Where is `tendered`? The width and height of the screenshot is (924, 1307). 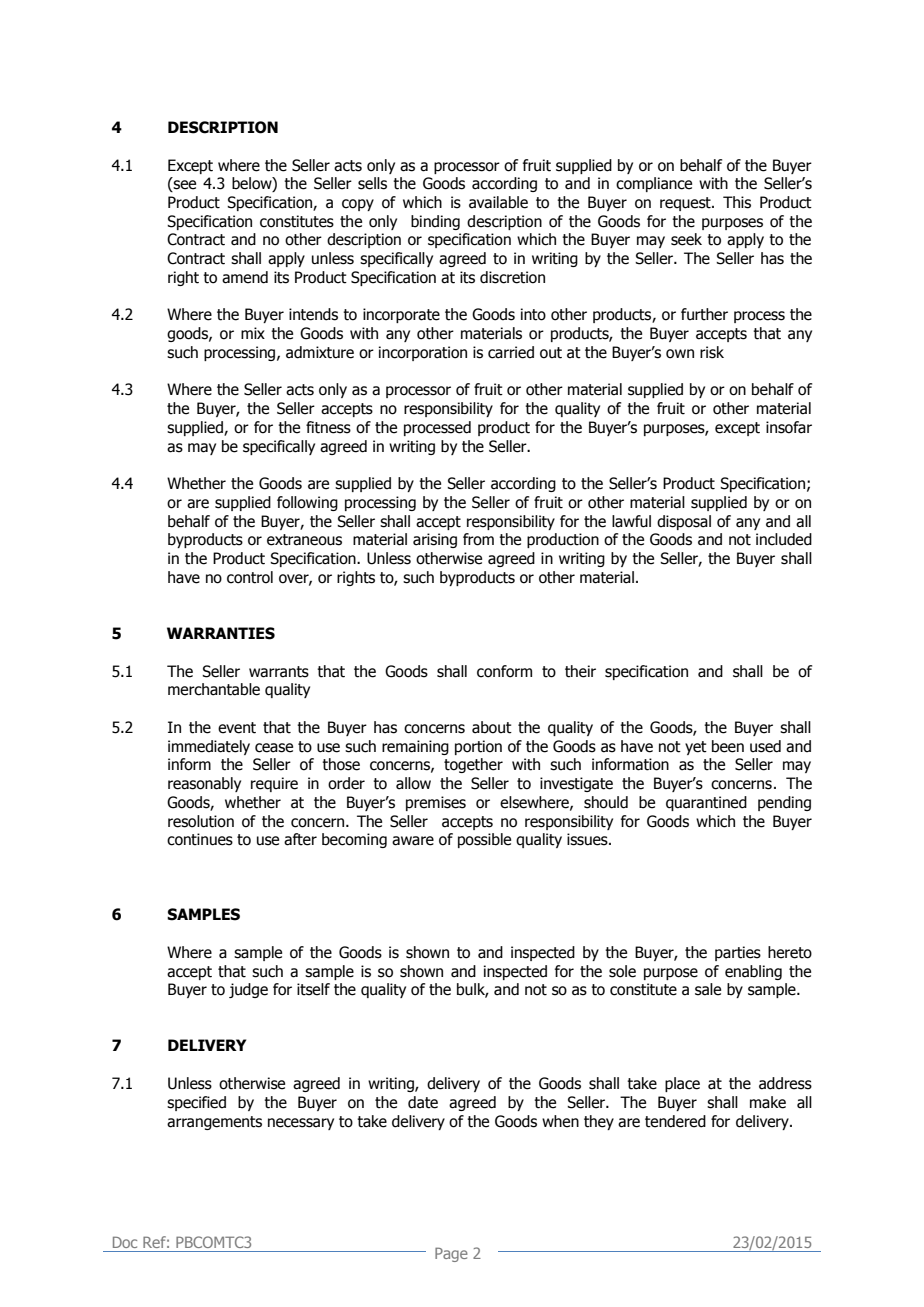 tendered is located at coordinates (675, 1121).
